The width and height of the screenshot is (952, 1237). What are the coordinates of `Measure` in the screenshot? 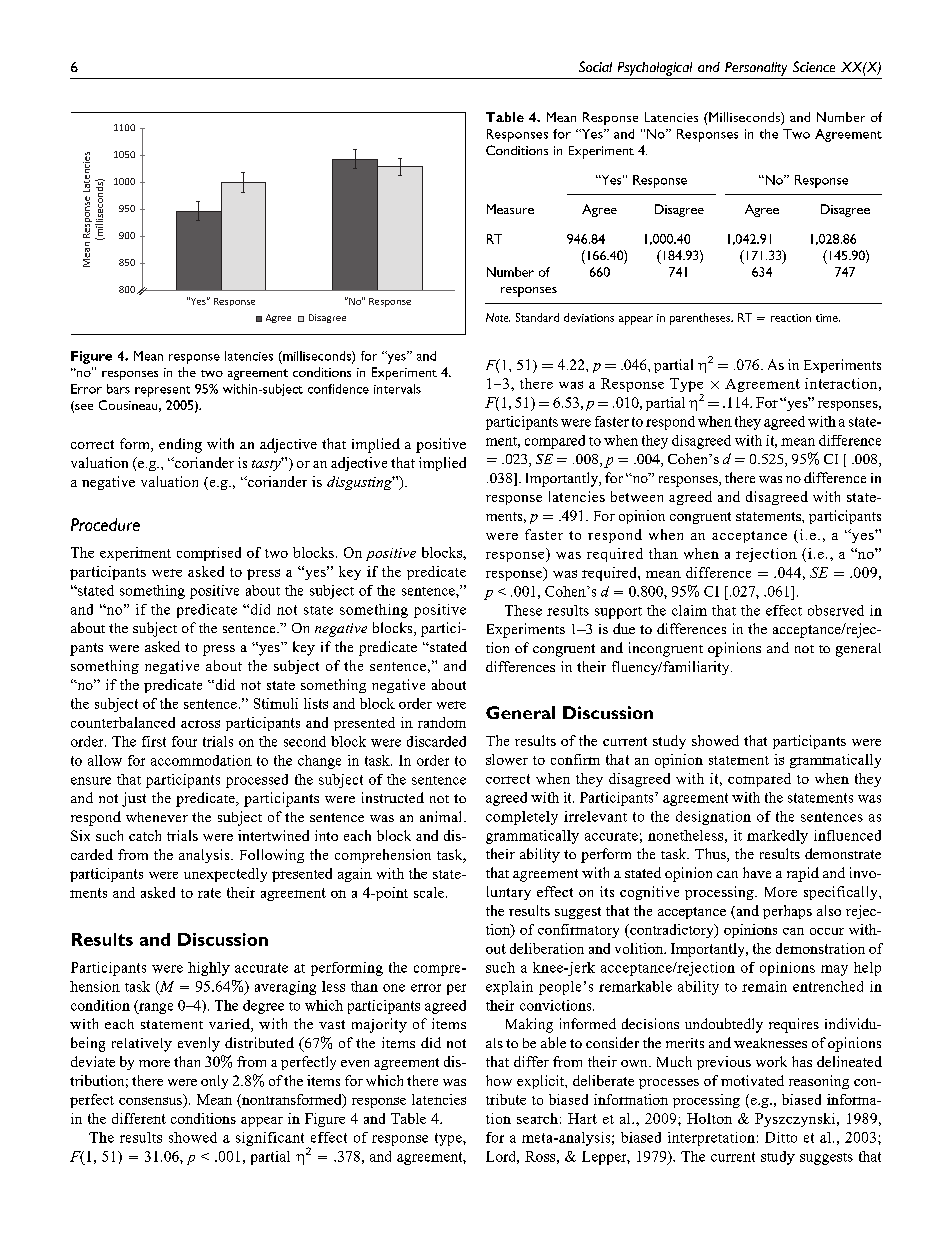 It's located at (510, 209).
